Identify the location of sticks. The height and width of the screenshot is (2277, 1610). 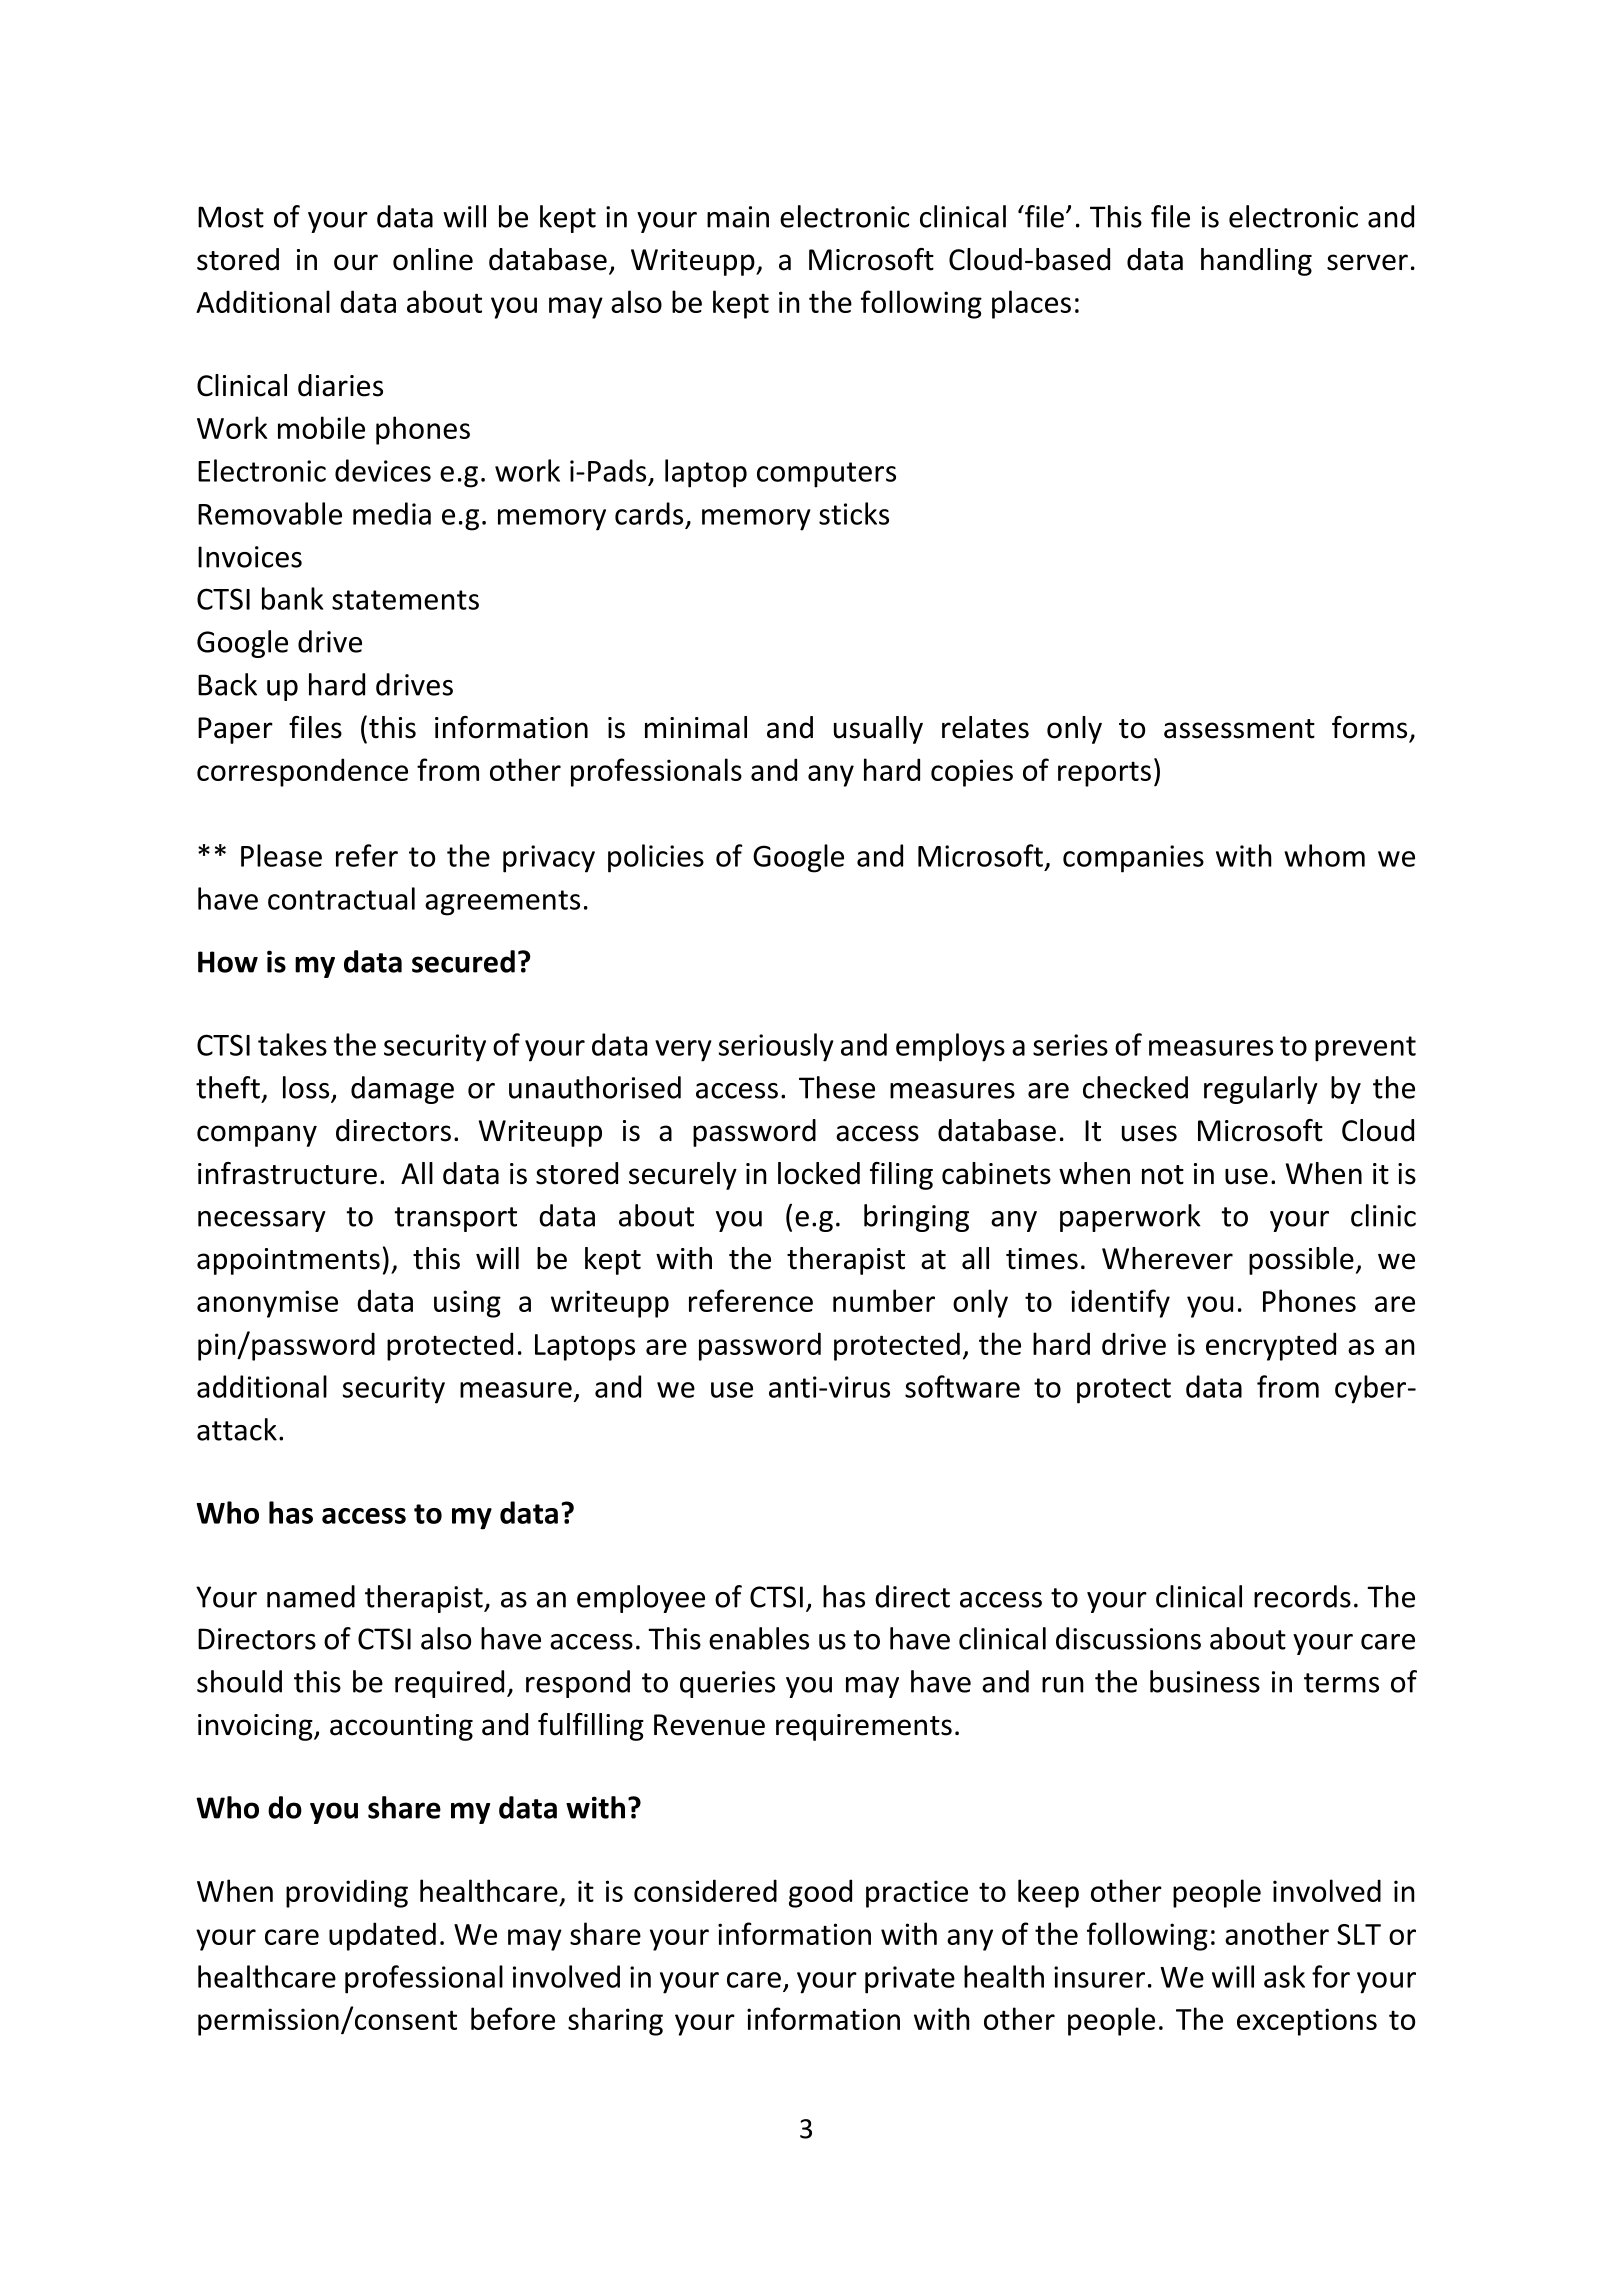
(854, 513).
